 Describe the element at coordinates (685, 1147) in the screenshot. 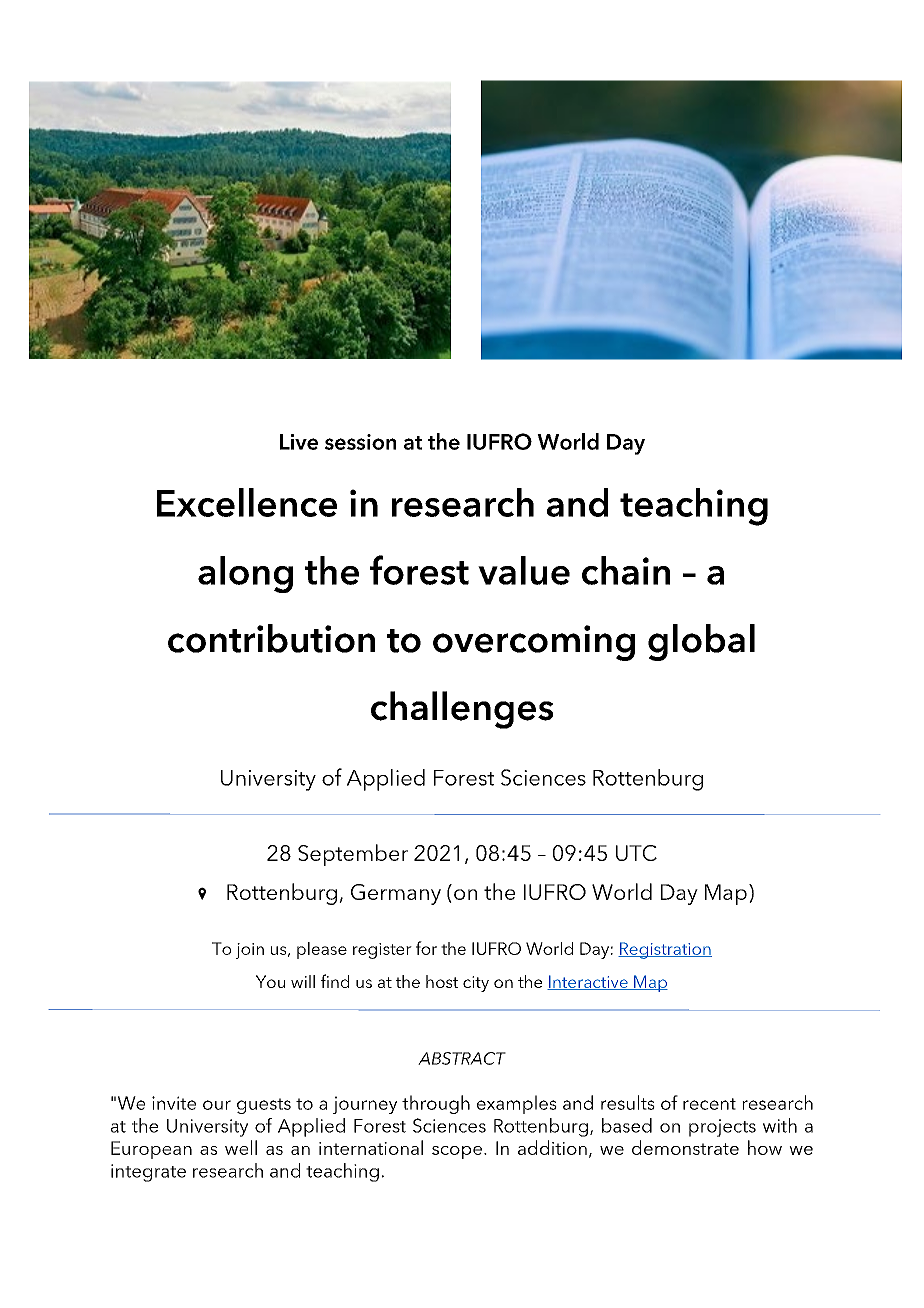

I see `demonstrate` at that location.
